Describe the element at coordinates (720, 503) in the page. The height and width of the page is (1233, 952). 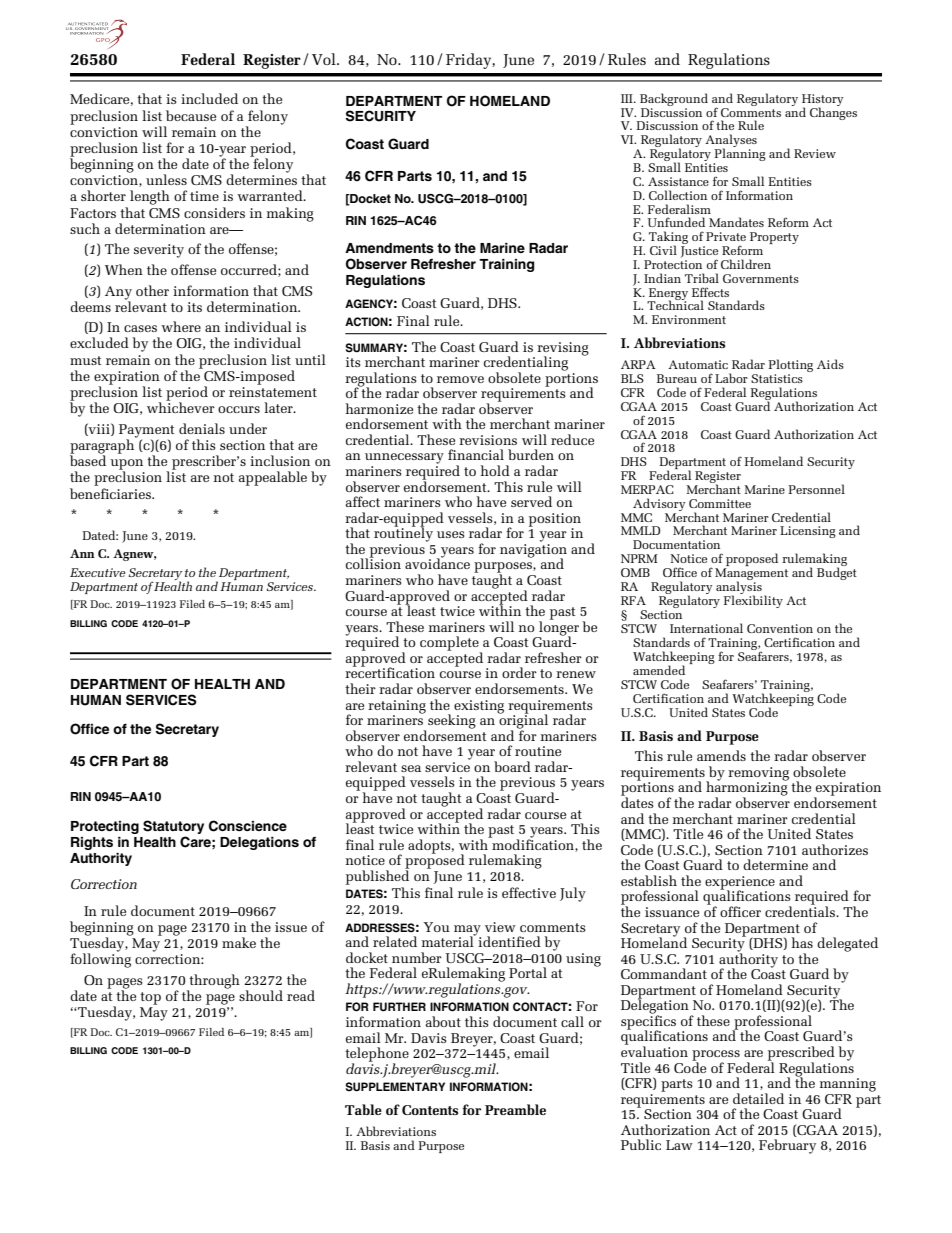
I see `Committee` at that location.
